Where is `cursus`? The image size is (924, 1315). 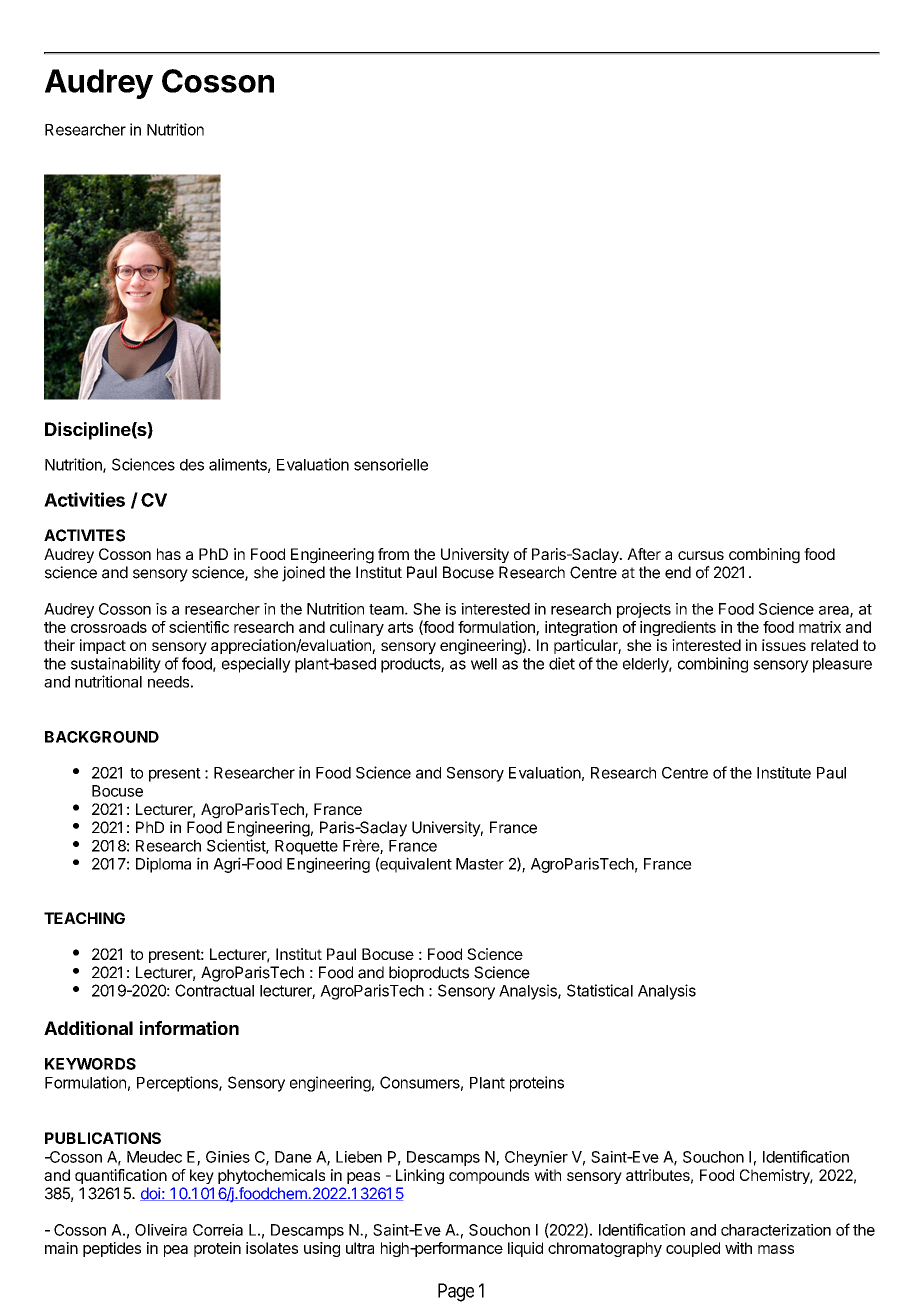
cursus is located at coordinates (701, 555).
